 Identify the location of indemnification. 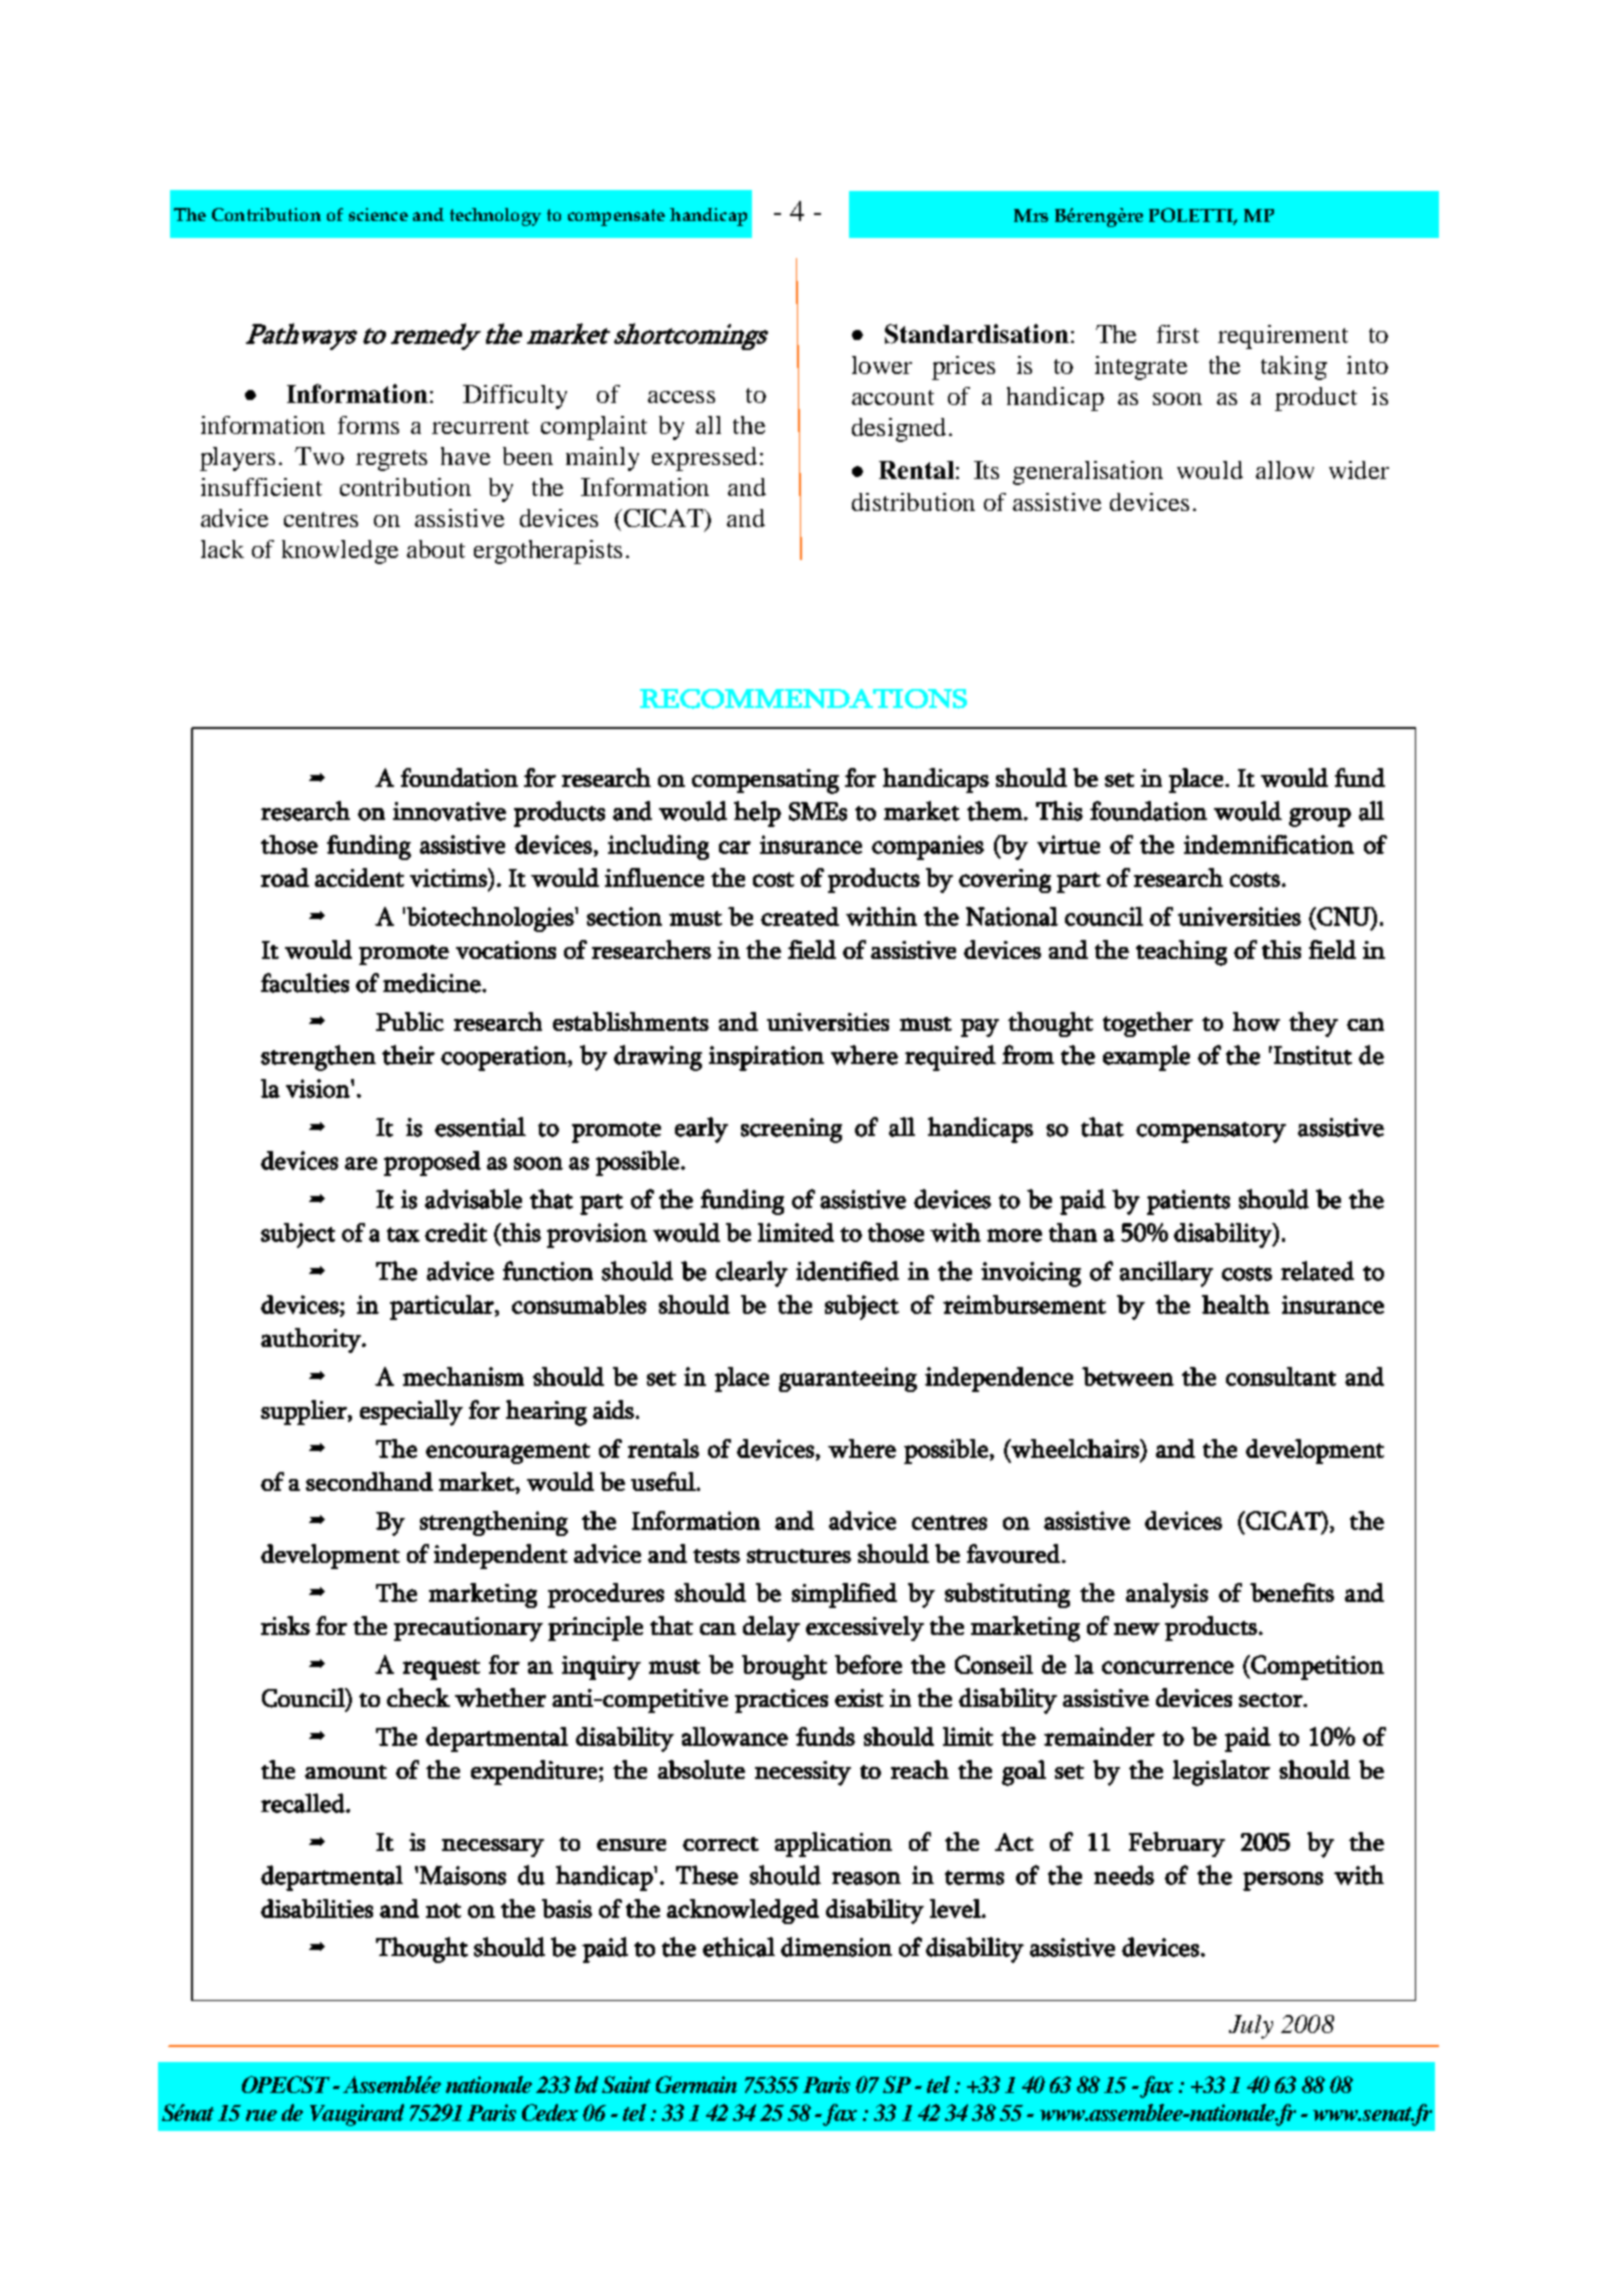
(1269, 844).
